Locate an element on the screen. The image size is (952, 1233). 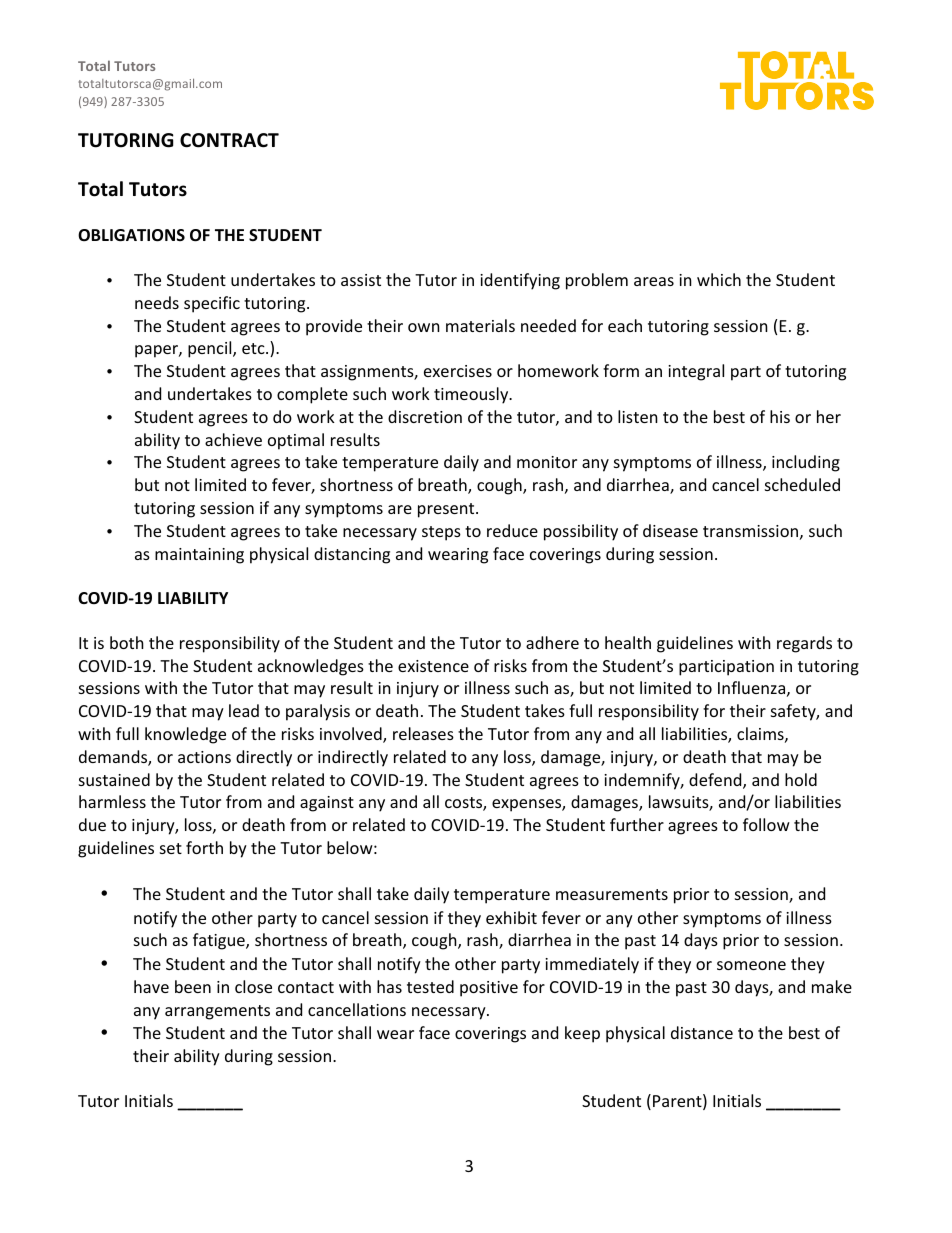
maintaining is located at coordinates (199, 556).
